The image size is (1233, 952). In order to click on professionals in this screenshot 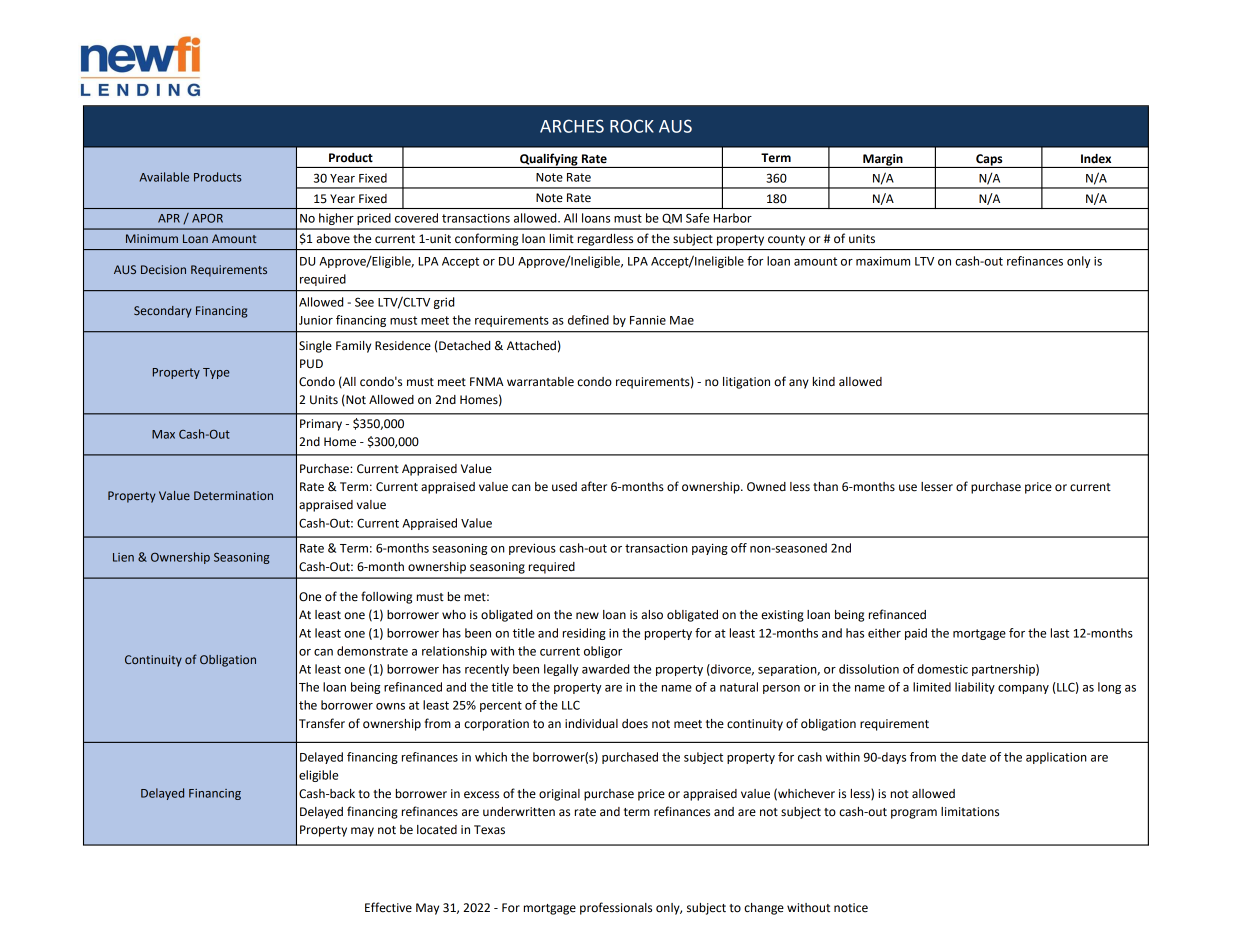, I will do `click(616, 908)`.
